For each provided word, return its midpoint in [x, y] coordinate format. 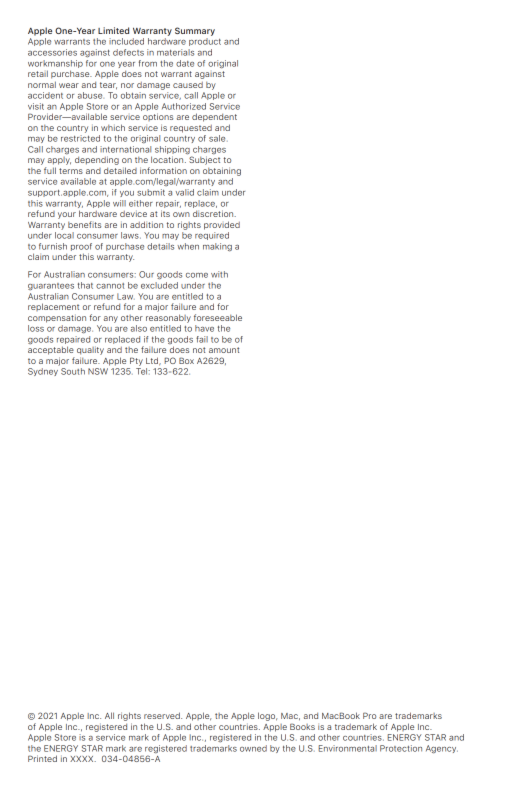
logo [267, 716]
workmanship [55, 64]
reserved [163, 715]
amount [224, 350]
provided [222, 225]
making [217, 247]
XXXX [83, 759]
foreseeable [218, 317]
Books [302, 726]
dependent [214, 117]
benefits [84, 224]
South [73, 371]
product [205, 42]
